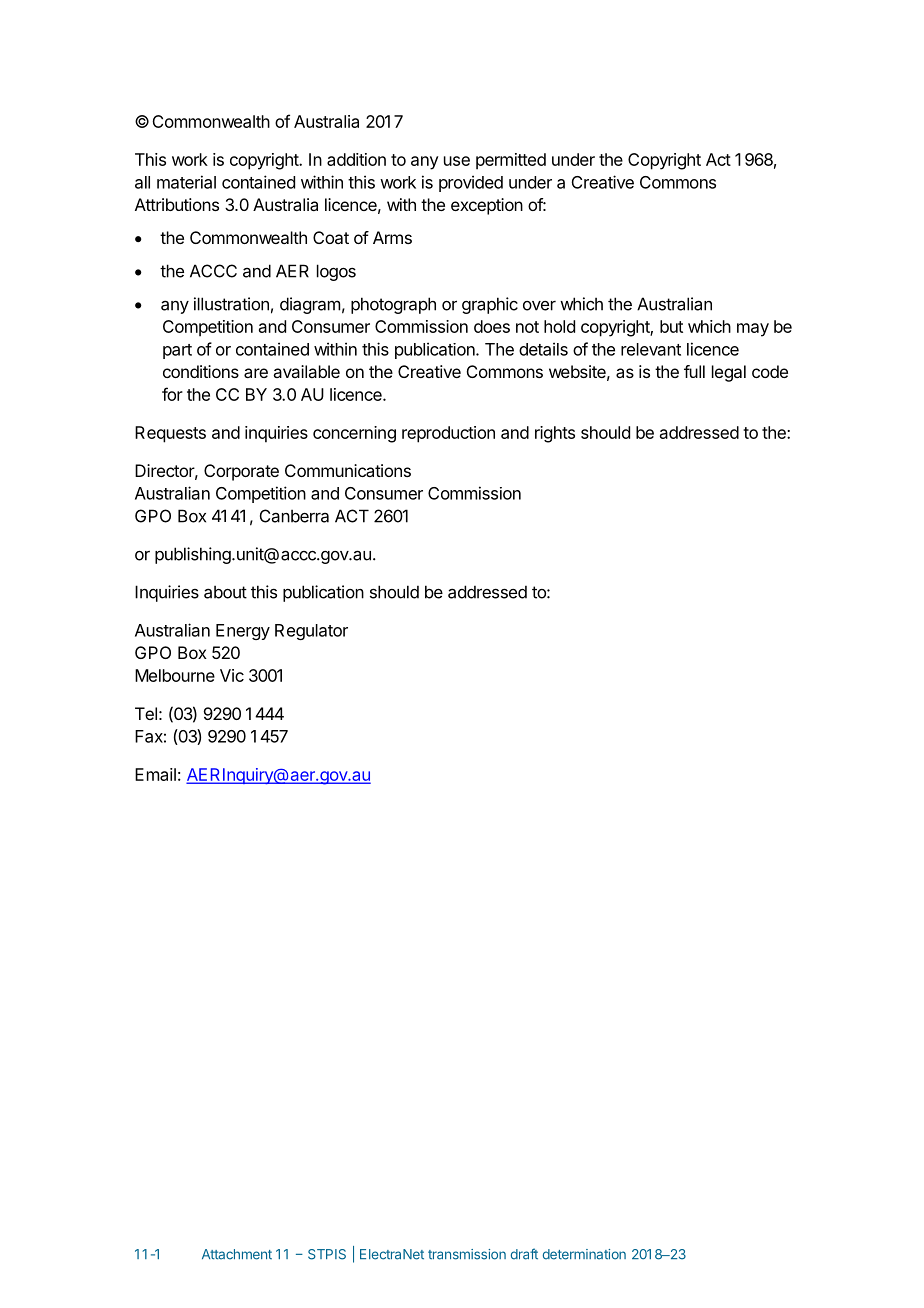 The height and width of the screenshot is (1308, 924). Describe the element at coordinates (155, 774) in the screenshot. I see `Email` at that location.
